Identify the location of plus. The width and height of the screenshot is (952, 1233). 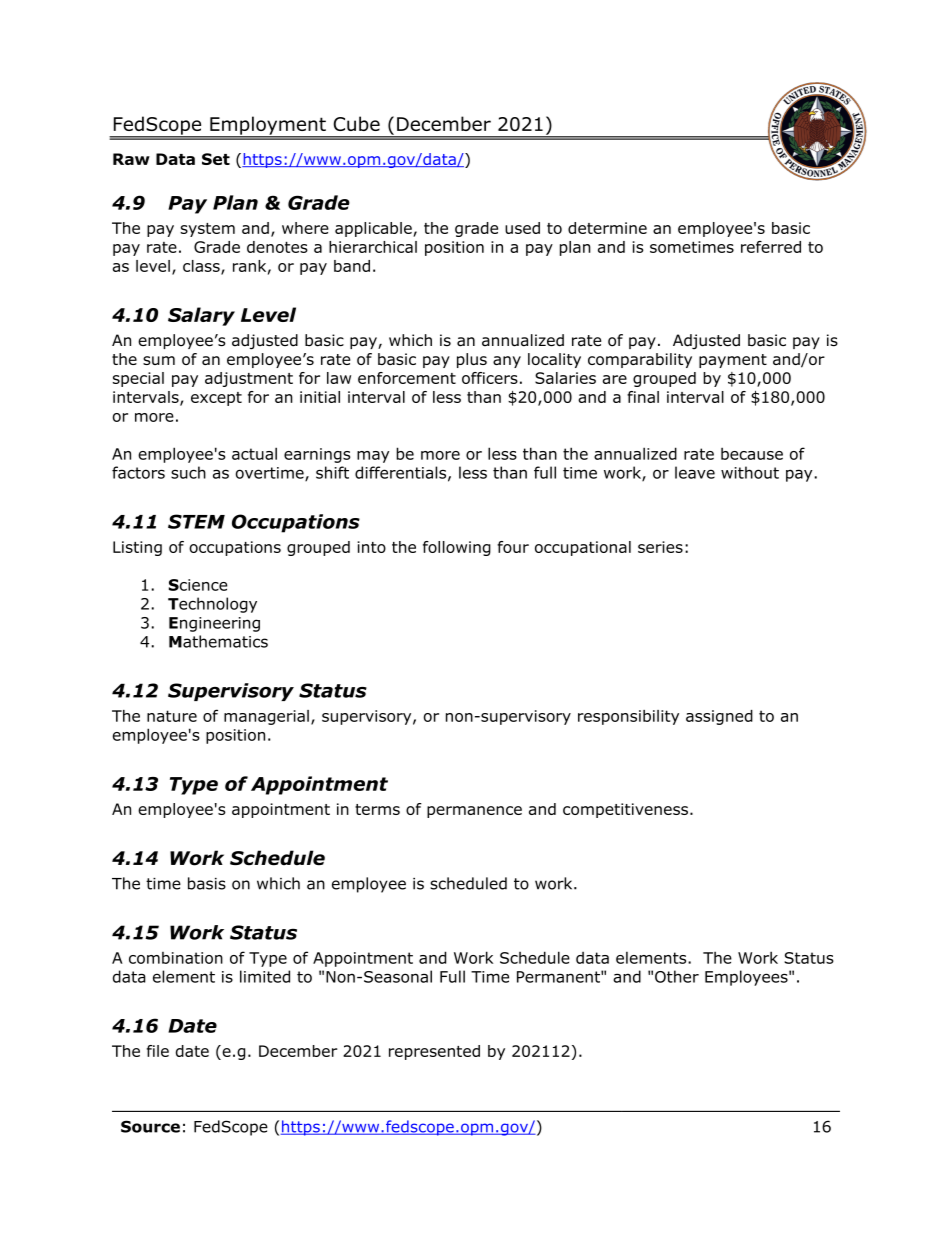
(472, 360).
